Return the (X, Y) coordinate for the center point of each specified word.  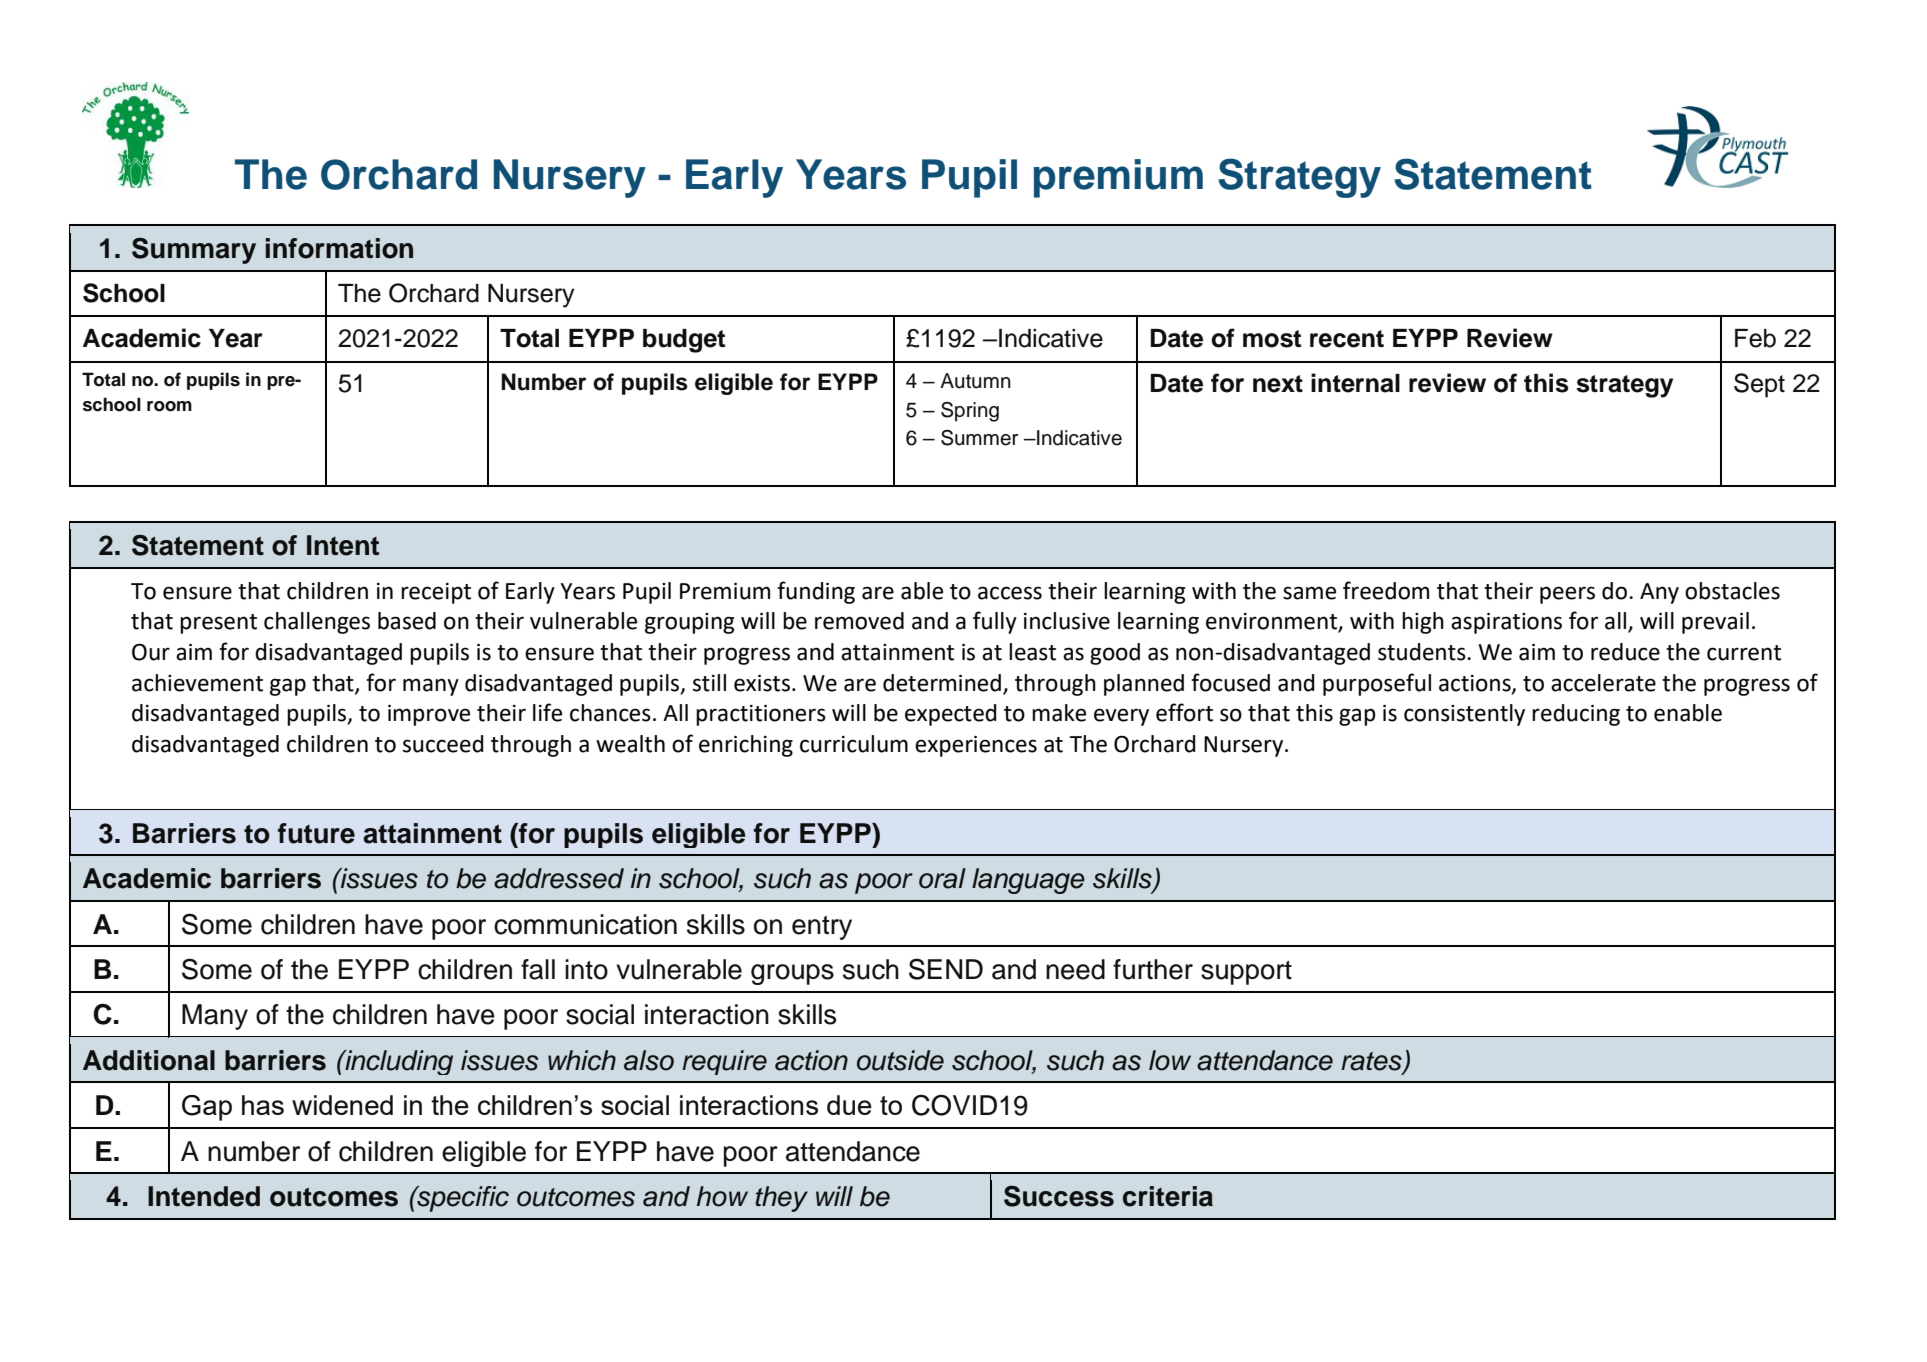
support (1246, 973)
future (316, 833)
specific (462, 1199)
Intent (343, 545)
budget (684, 341)
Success (1059, 1196)
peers (1567, 595)
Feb (1755, 338)
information (339, 248)
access (1010, 593)
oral (942, 878)
